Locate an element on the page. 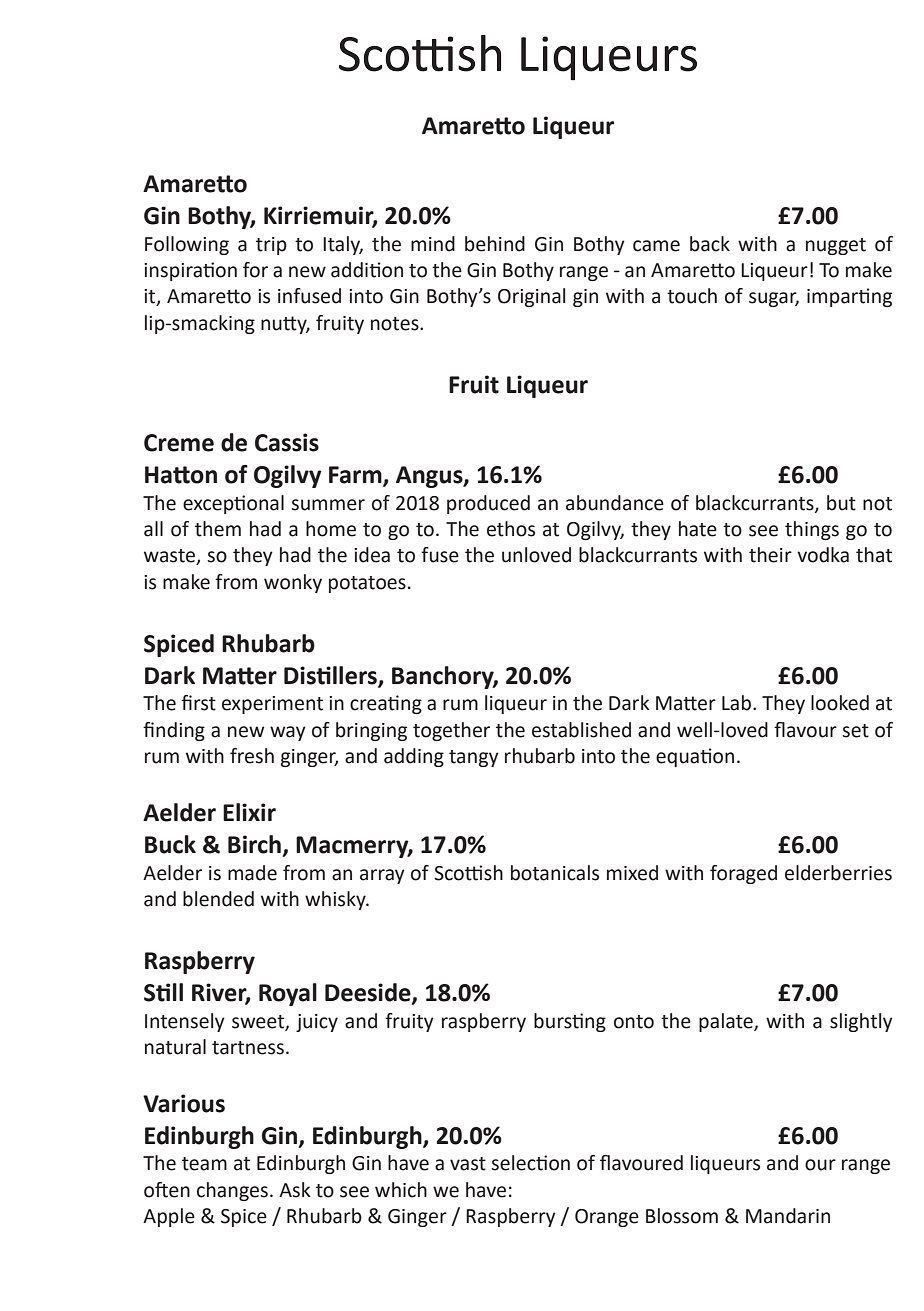 The width and height of the document is (924, 1311). botanicals is located at coordinates (555, 873).
